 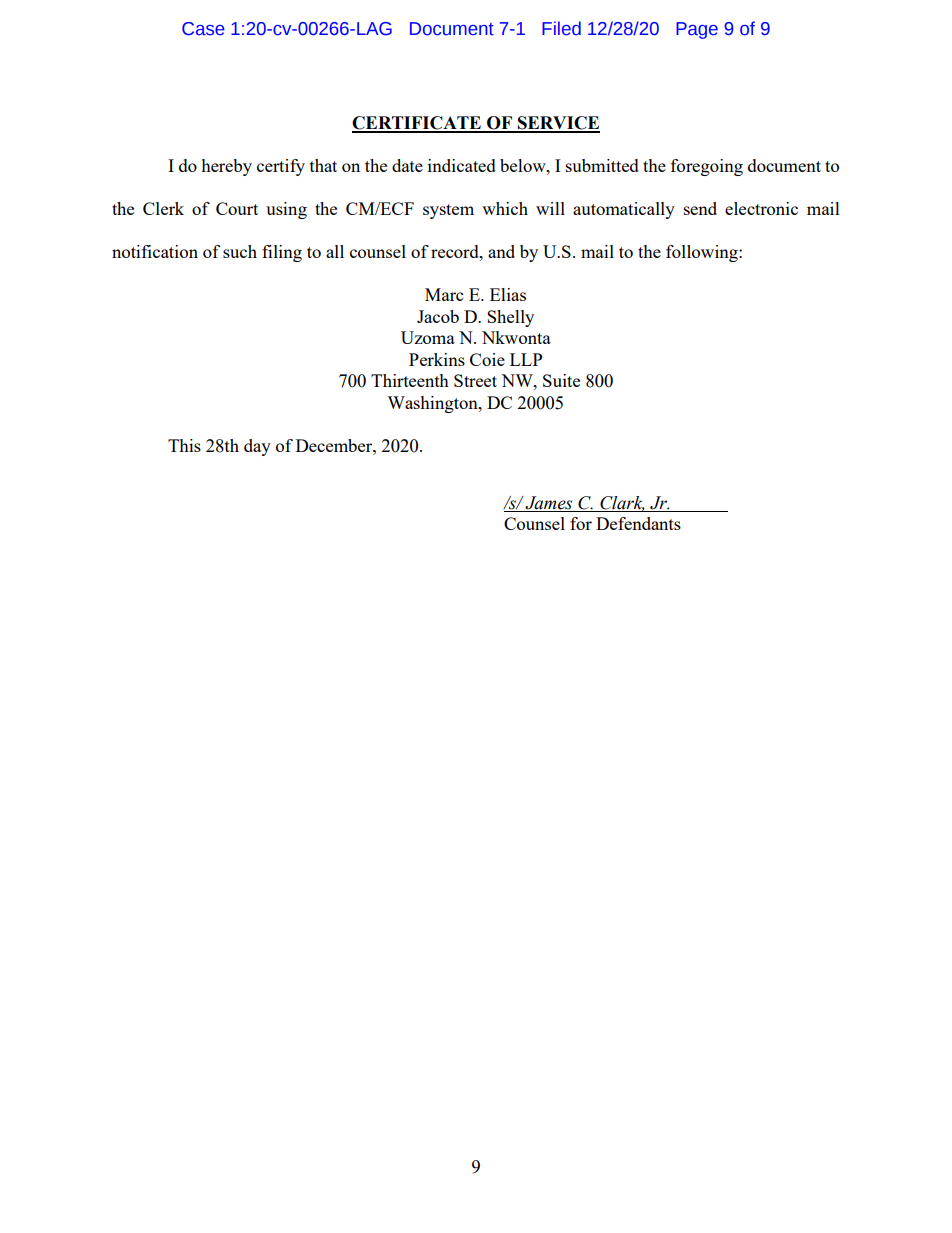 I want to click on Marc, so click(x=444, y=294).
